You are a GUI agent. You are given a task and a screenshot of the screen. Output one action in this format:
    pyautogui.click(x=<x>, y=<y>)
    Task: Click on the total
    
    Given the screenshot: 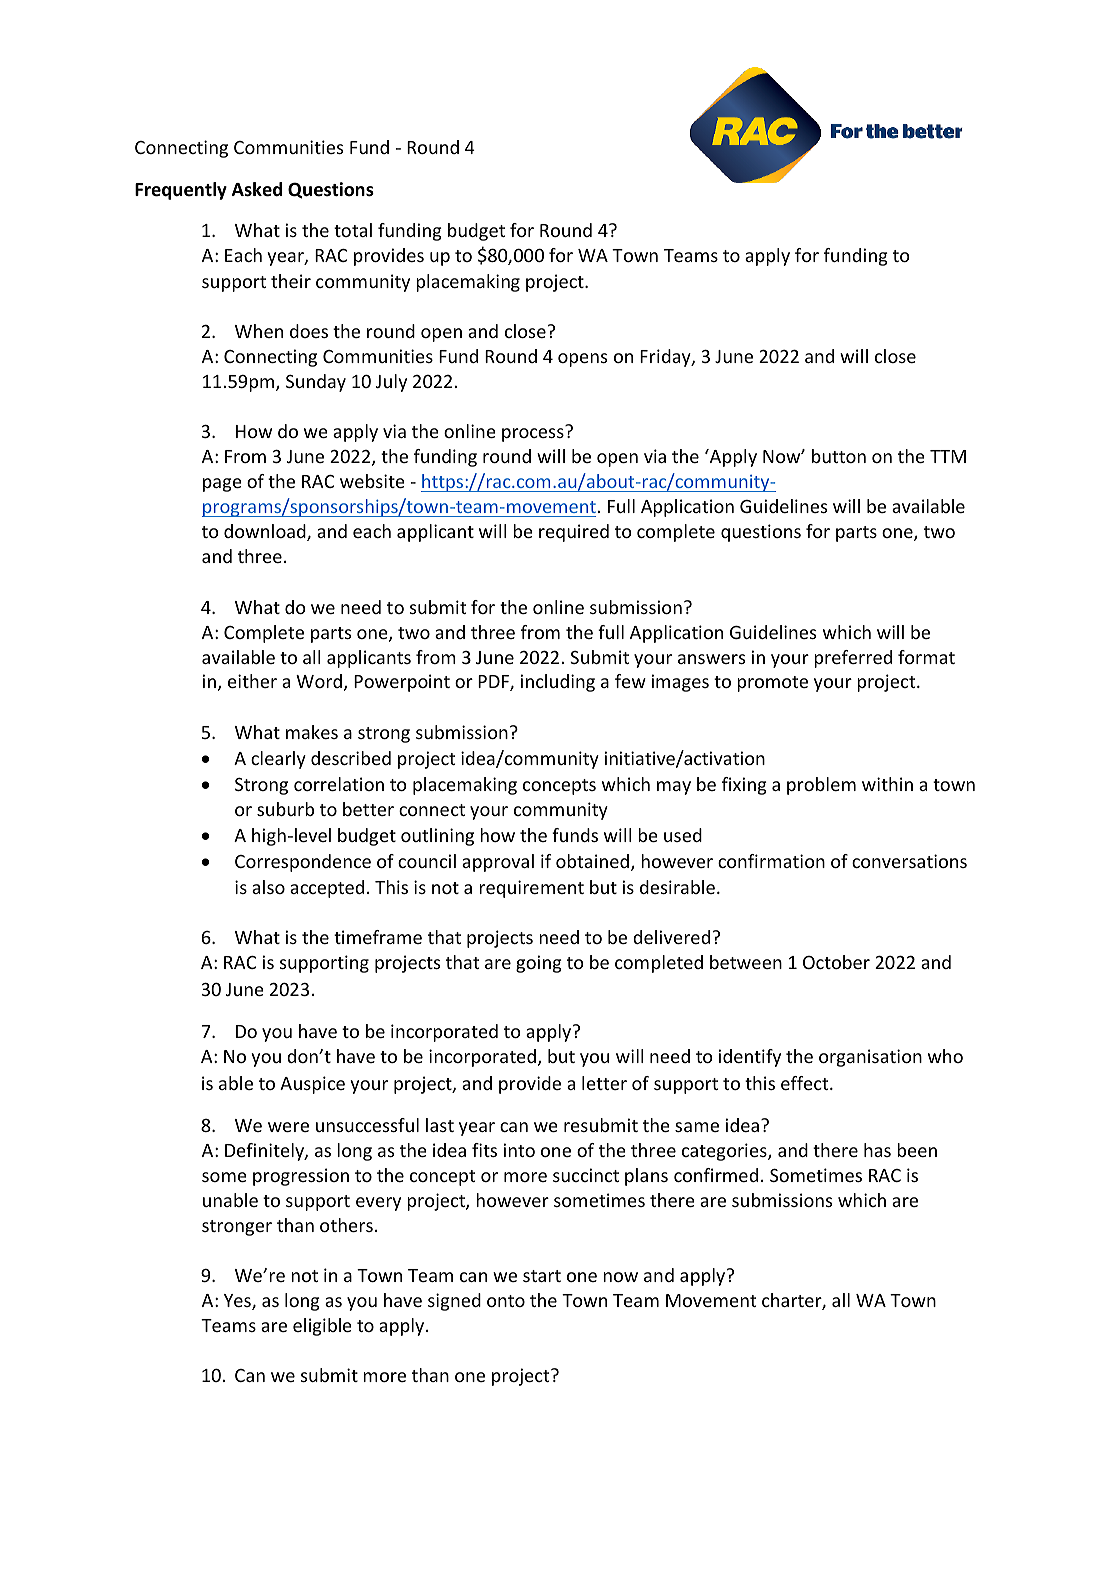 What is the action you would take?
    pyautogui.click(x=353, y=230)
